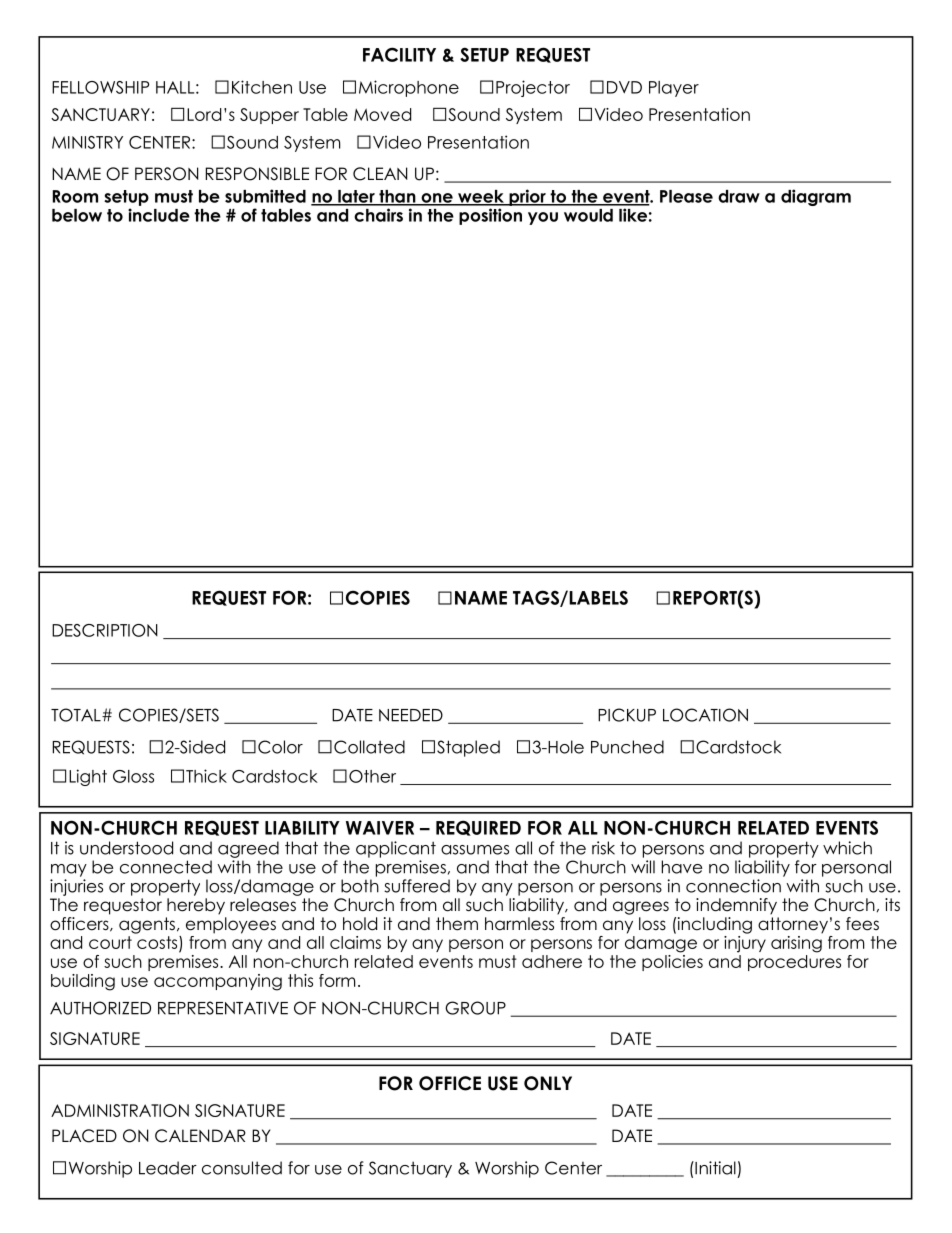 The width and height of the page is (952, 1233). Describe the element at coordinates (816, 197) in the page. I see `diagram` at that location.
